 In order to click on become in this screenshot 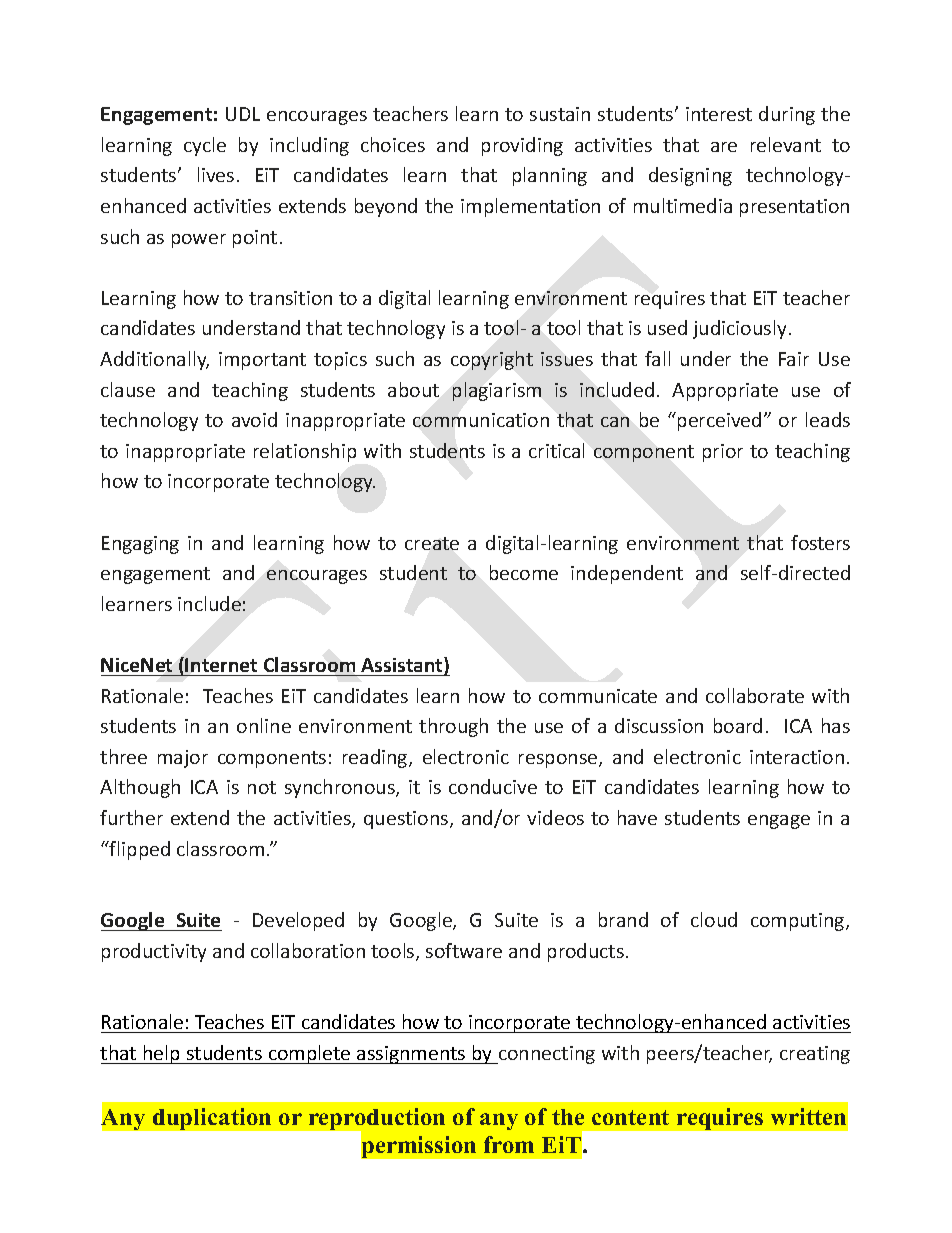, I will do `click(524, 572)`.
